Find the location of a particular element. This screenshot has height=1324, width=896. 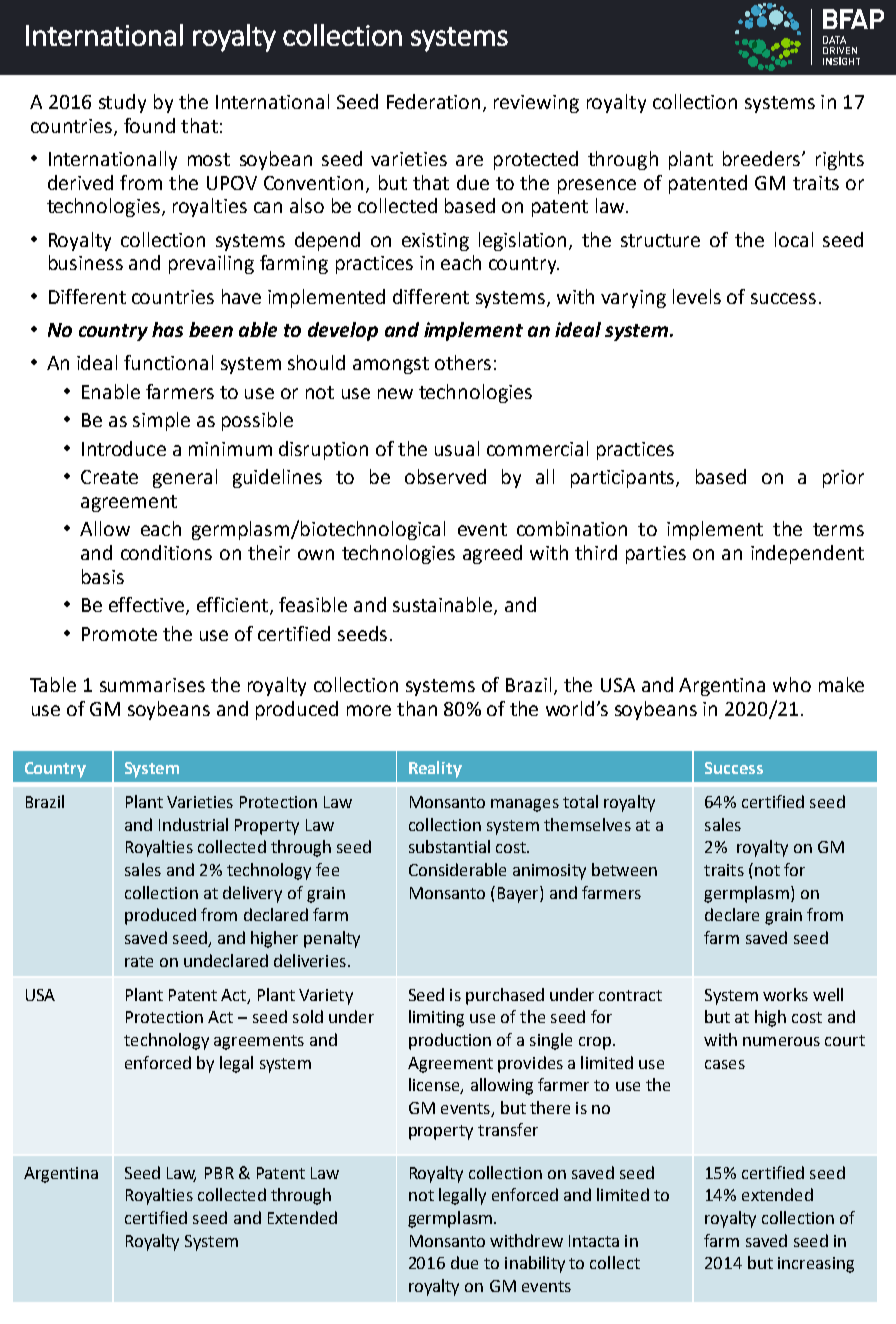

inability is located at coordinates (535, 1264).
